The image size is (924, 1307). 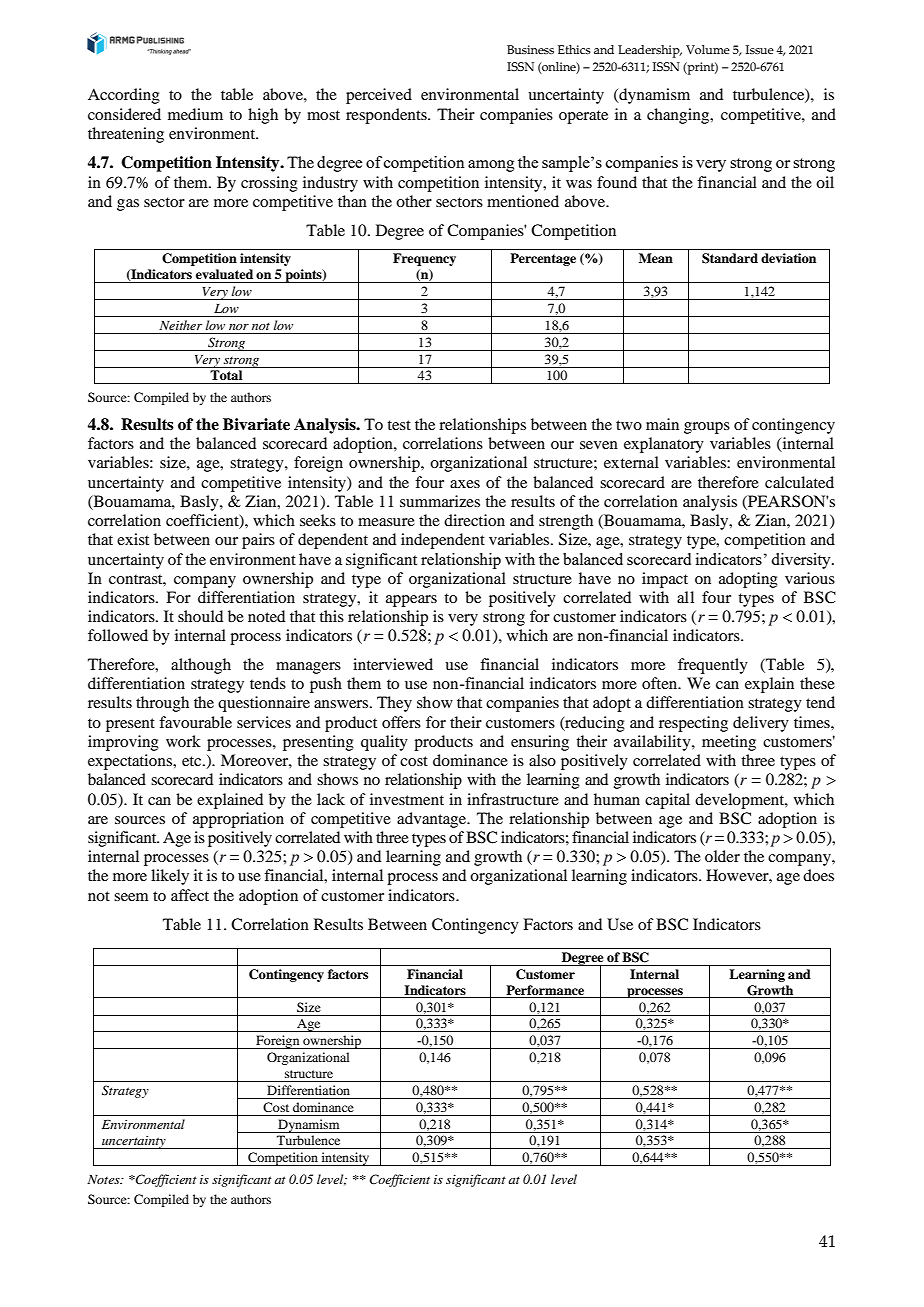 I want to click on ensuring, so click(x=540, y=743).
